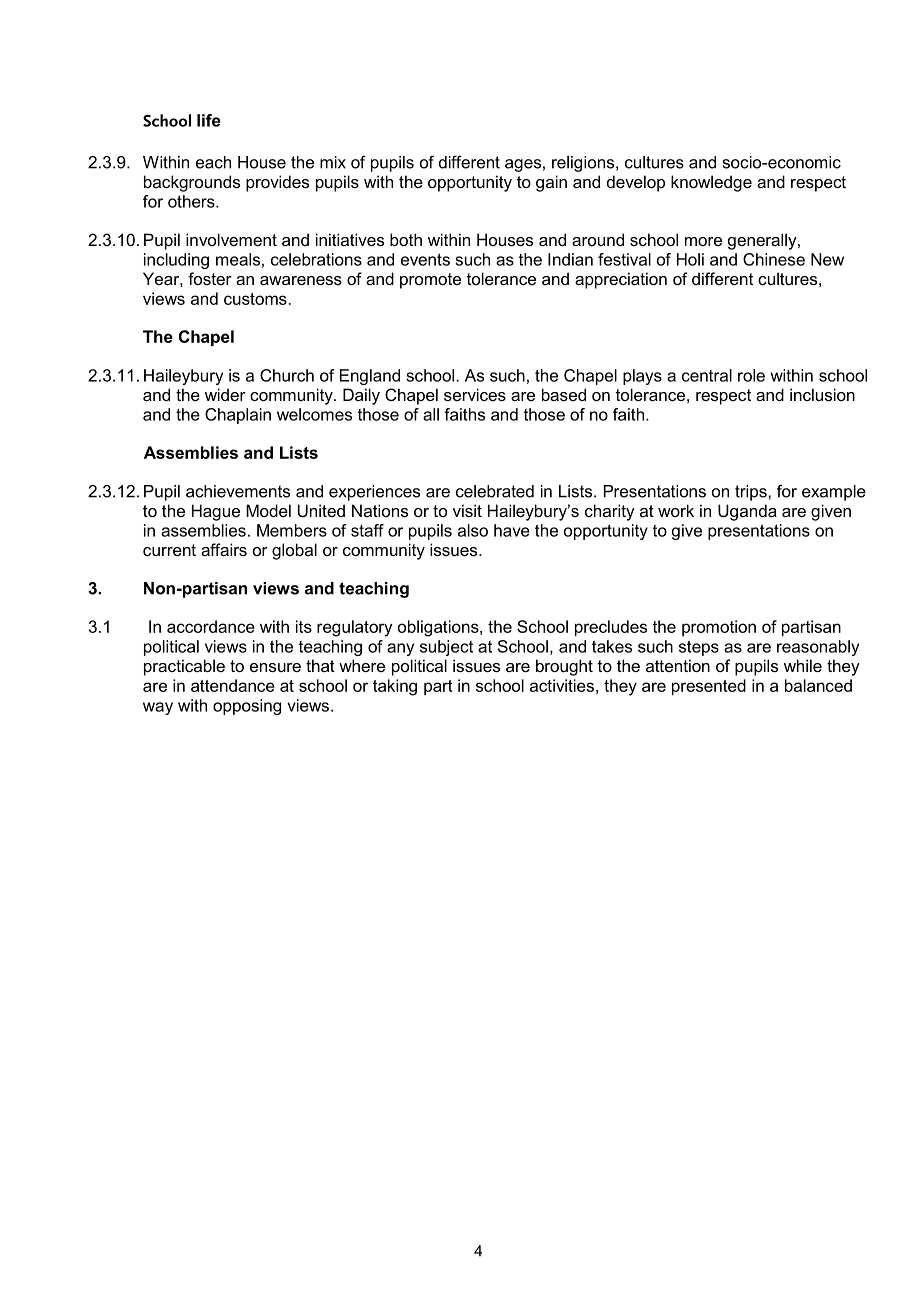 The height and width of the screenshot is (1308, 924). I want to click on trips, so click(752, 493).
